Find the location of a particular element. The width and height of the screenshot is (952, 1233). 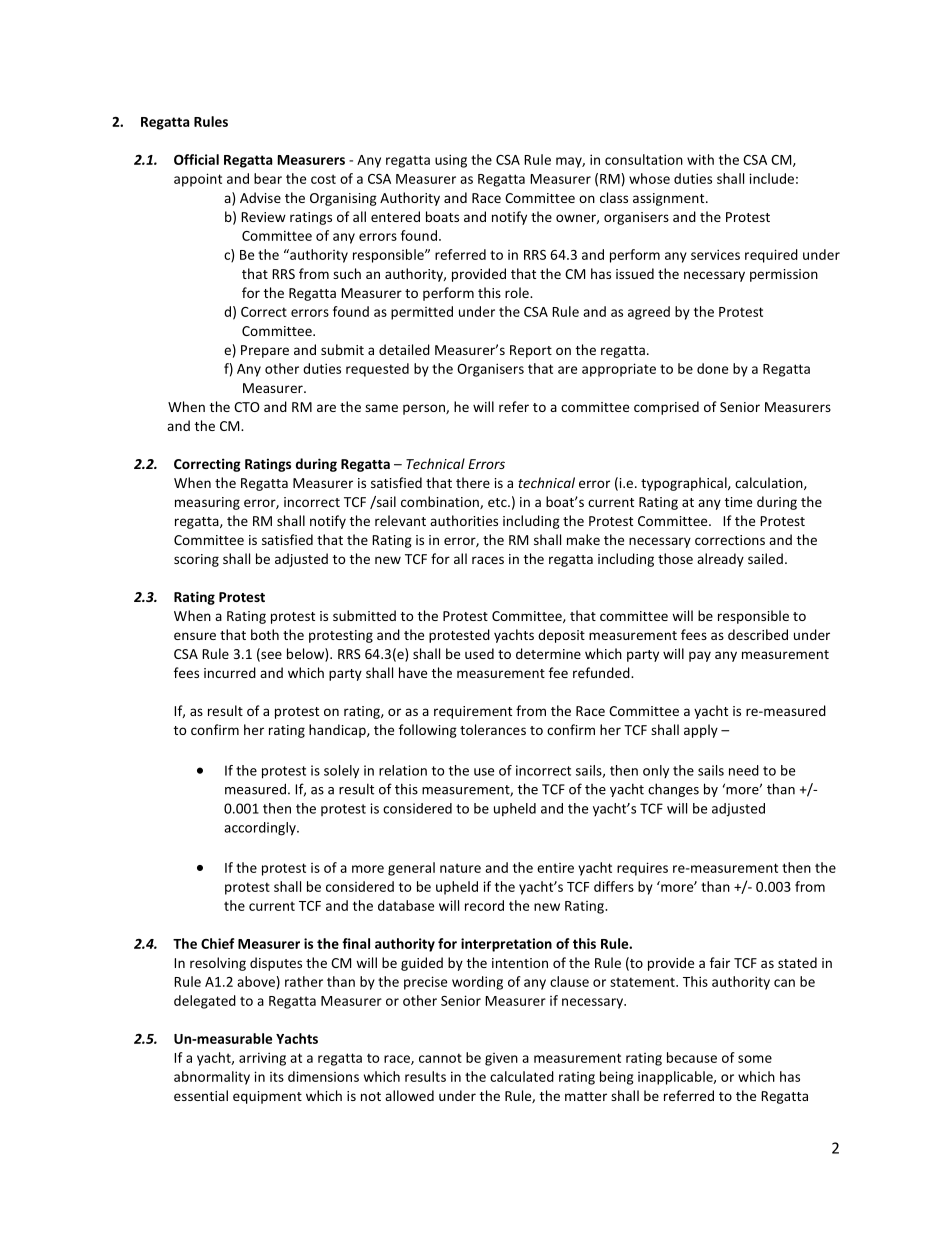

its is located at coordinates (277, 1077).
